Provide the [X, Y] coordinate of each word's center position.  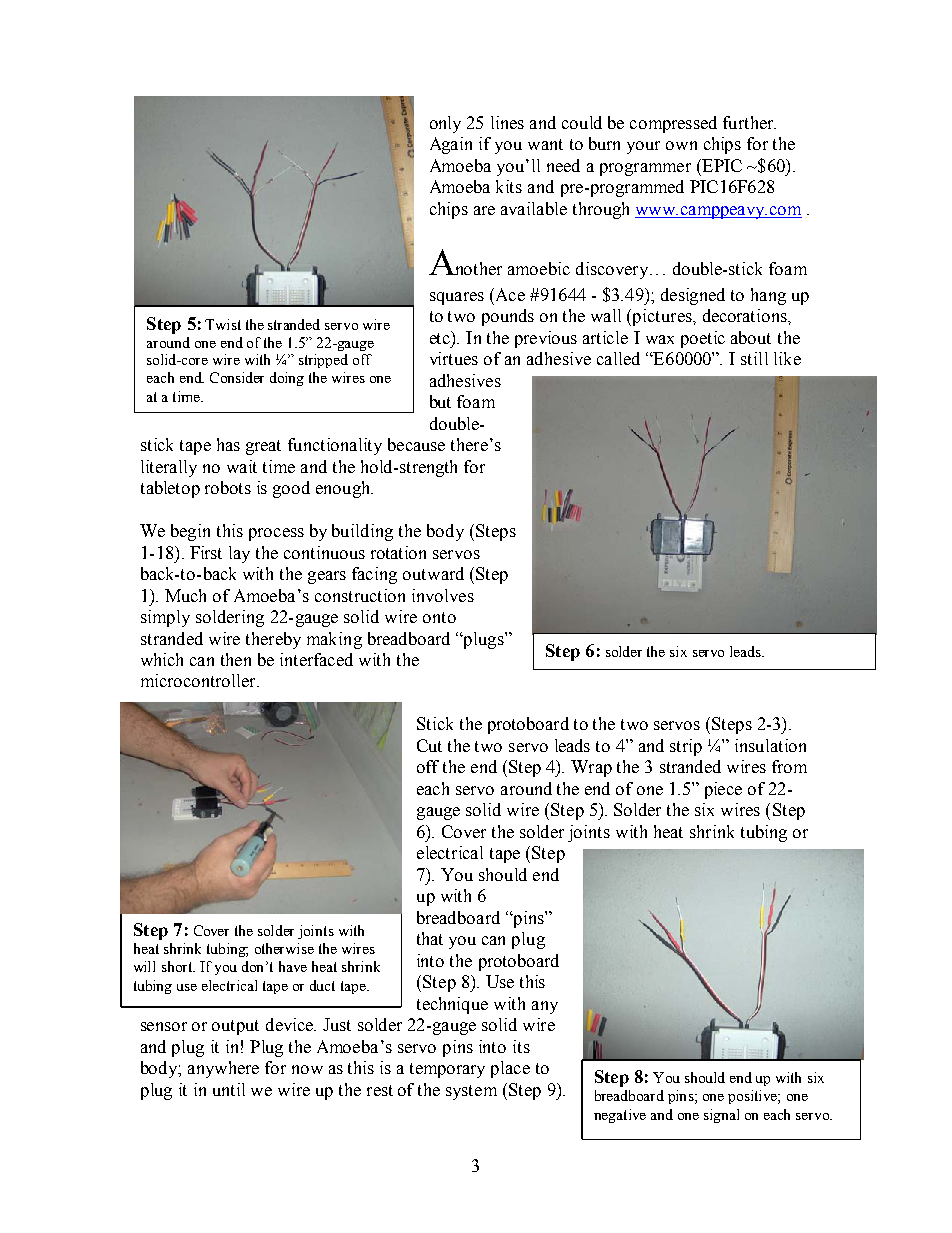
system [471, 1092]
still [754, 358]
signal [721, 1116]
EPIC [721, 165]
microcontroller [199, 680]
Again [451, 145]
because [416, 444]
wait [242, 466]
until [229, 1089]
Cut [429, 745]
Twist [223, 324]
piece [723, 790]
